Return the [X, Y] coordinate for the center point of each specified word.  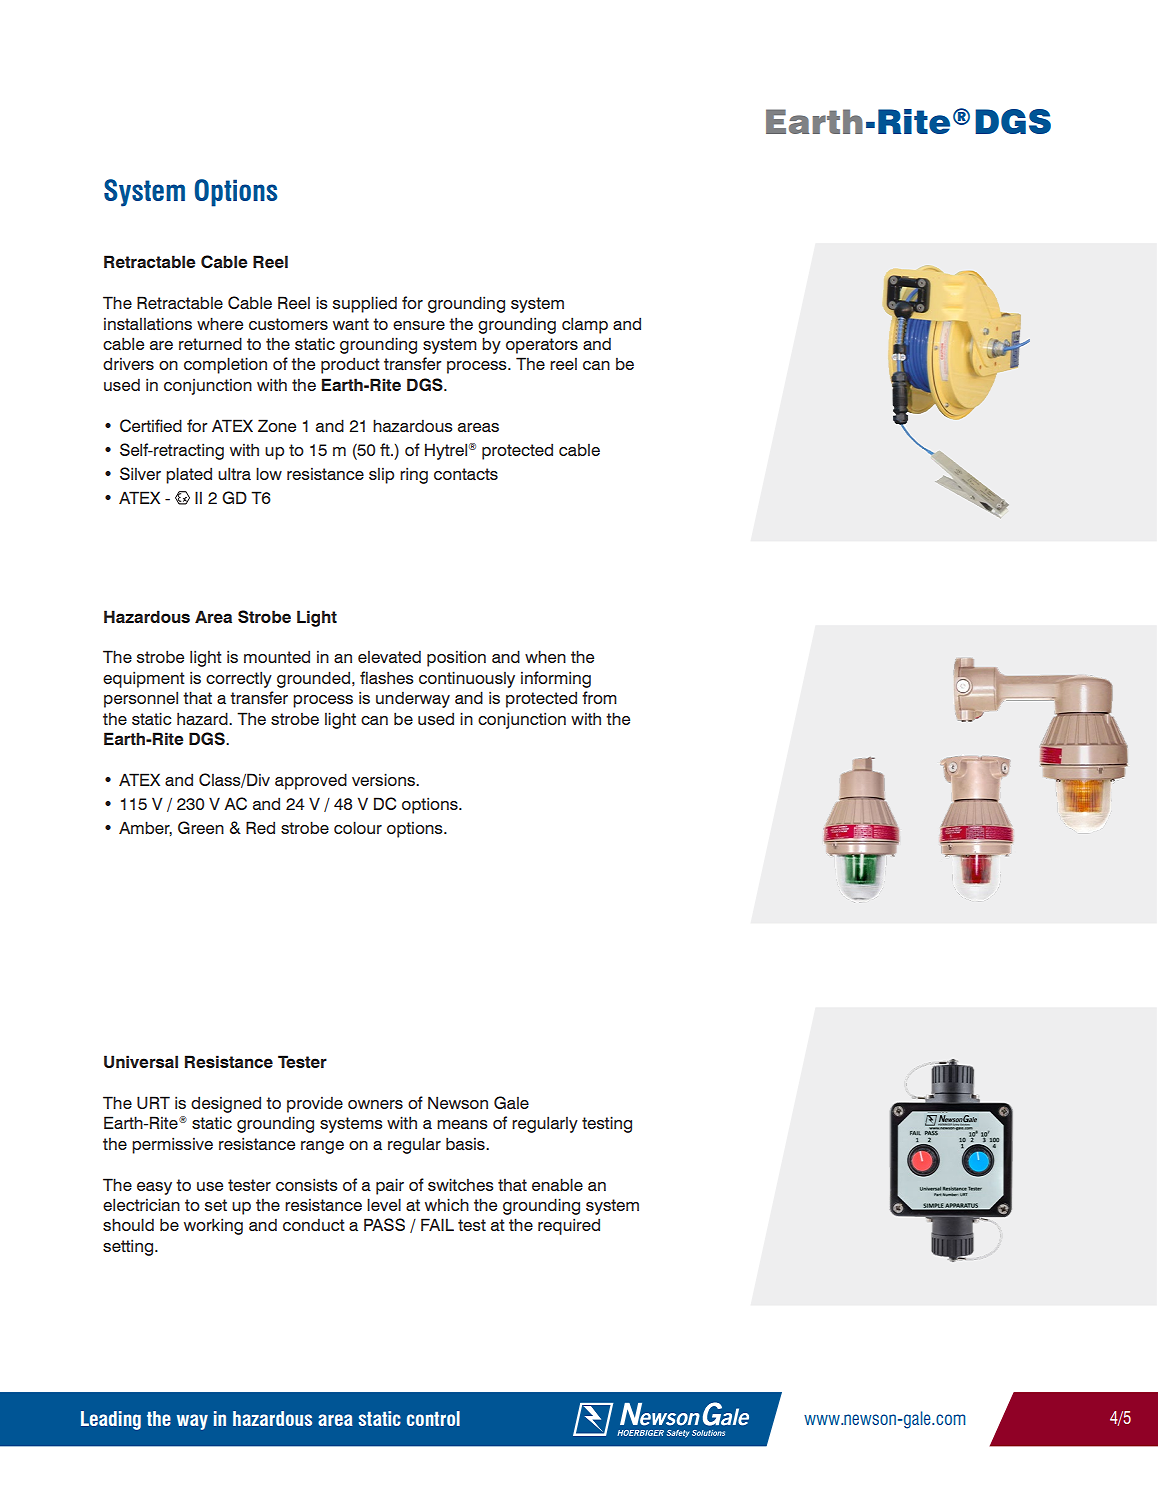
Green [201, 827]
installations [148, 324]
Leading [111, 1420]
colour [358, 827]
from [599, 697]
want [351, 324]
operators [542, 346]
